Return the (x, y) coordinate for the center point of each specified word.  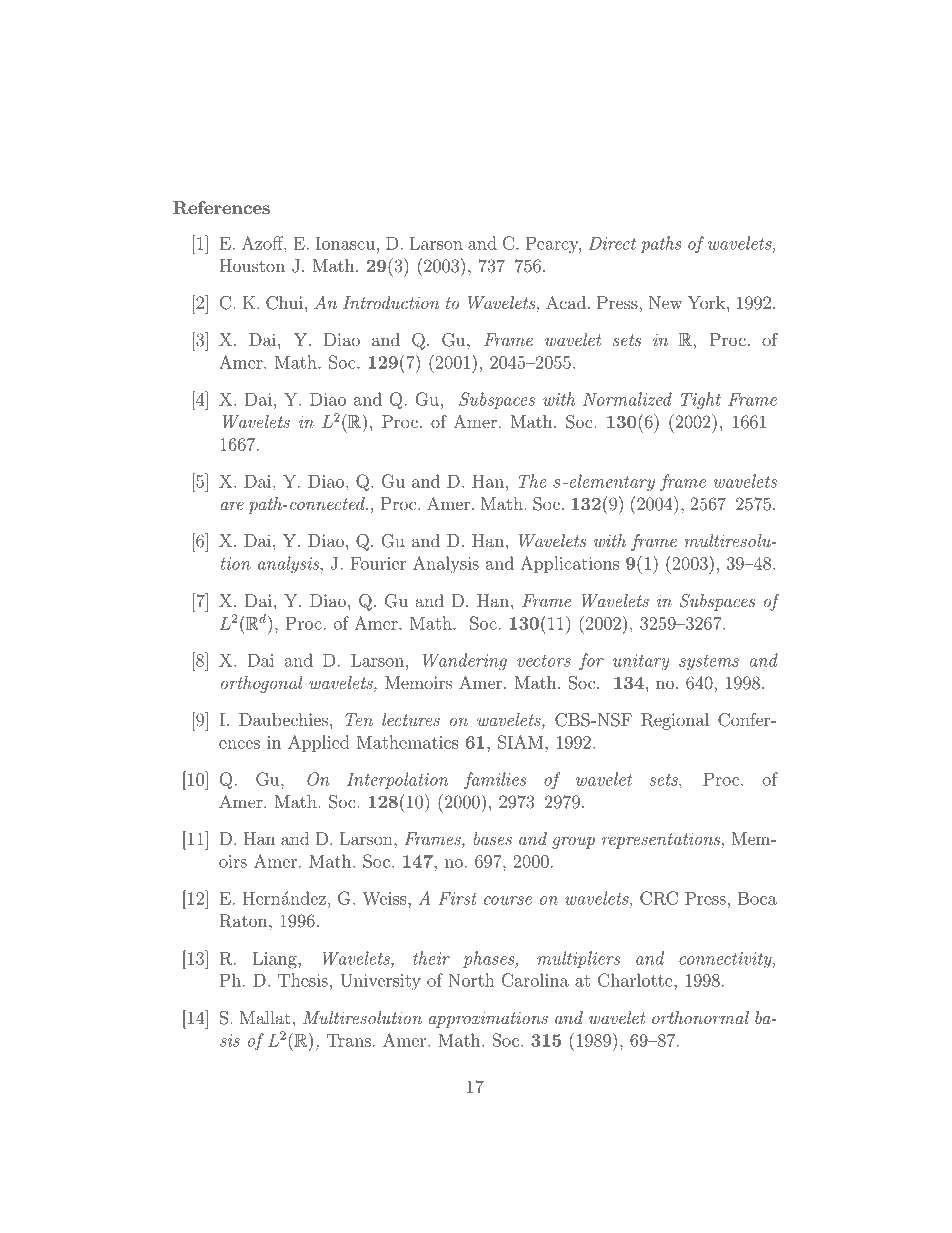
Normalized (627, 399)
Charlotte (636, 980)
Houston (252, 265)
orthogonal (262, 684)
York (706, 302)
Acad (566, 302)
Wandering (465, 662)
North (471, 980)
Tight (701, 401)
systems (709, 663)
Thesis (303, 980)
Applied (319, 743)
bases (492, 838)
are (232, 506)
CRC (659, 898)
